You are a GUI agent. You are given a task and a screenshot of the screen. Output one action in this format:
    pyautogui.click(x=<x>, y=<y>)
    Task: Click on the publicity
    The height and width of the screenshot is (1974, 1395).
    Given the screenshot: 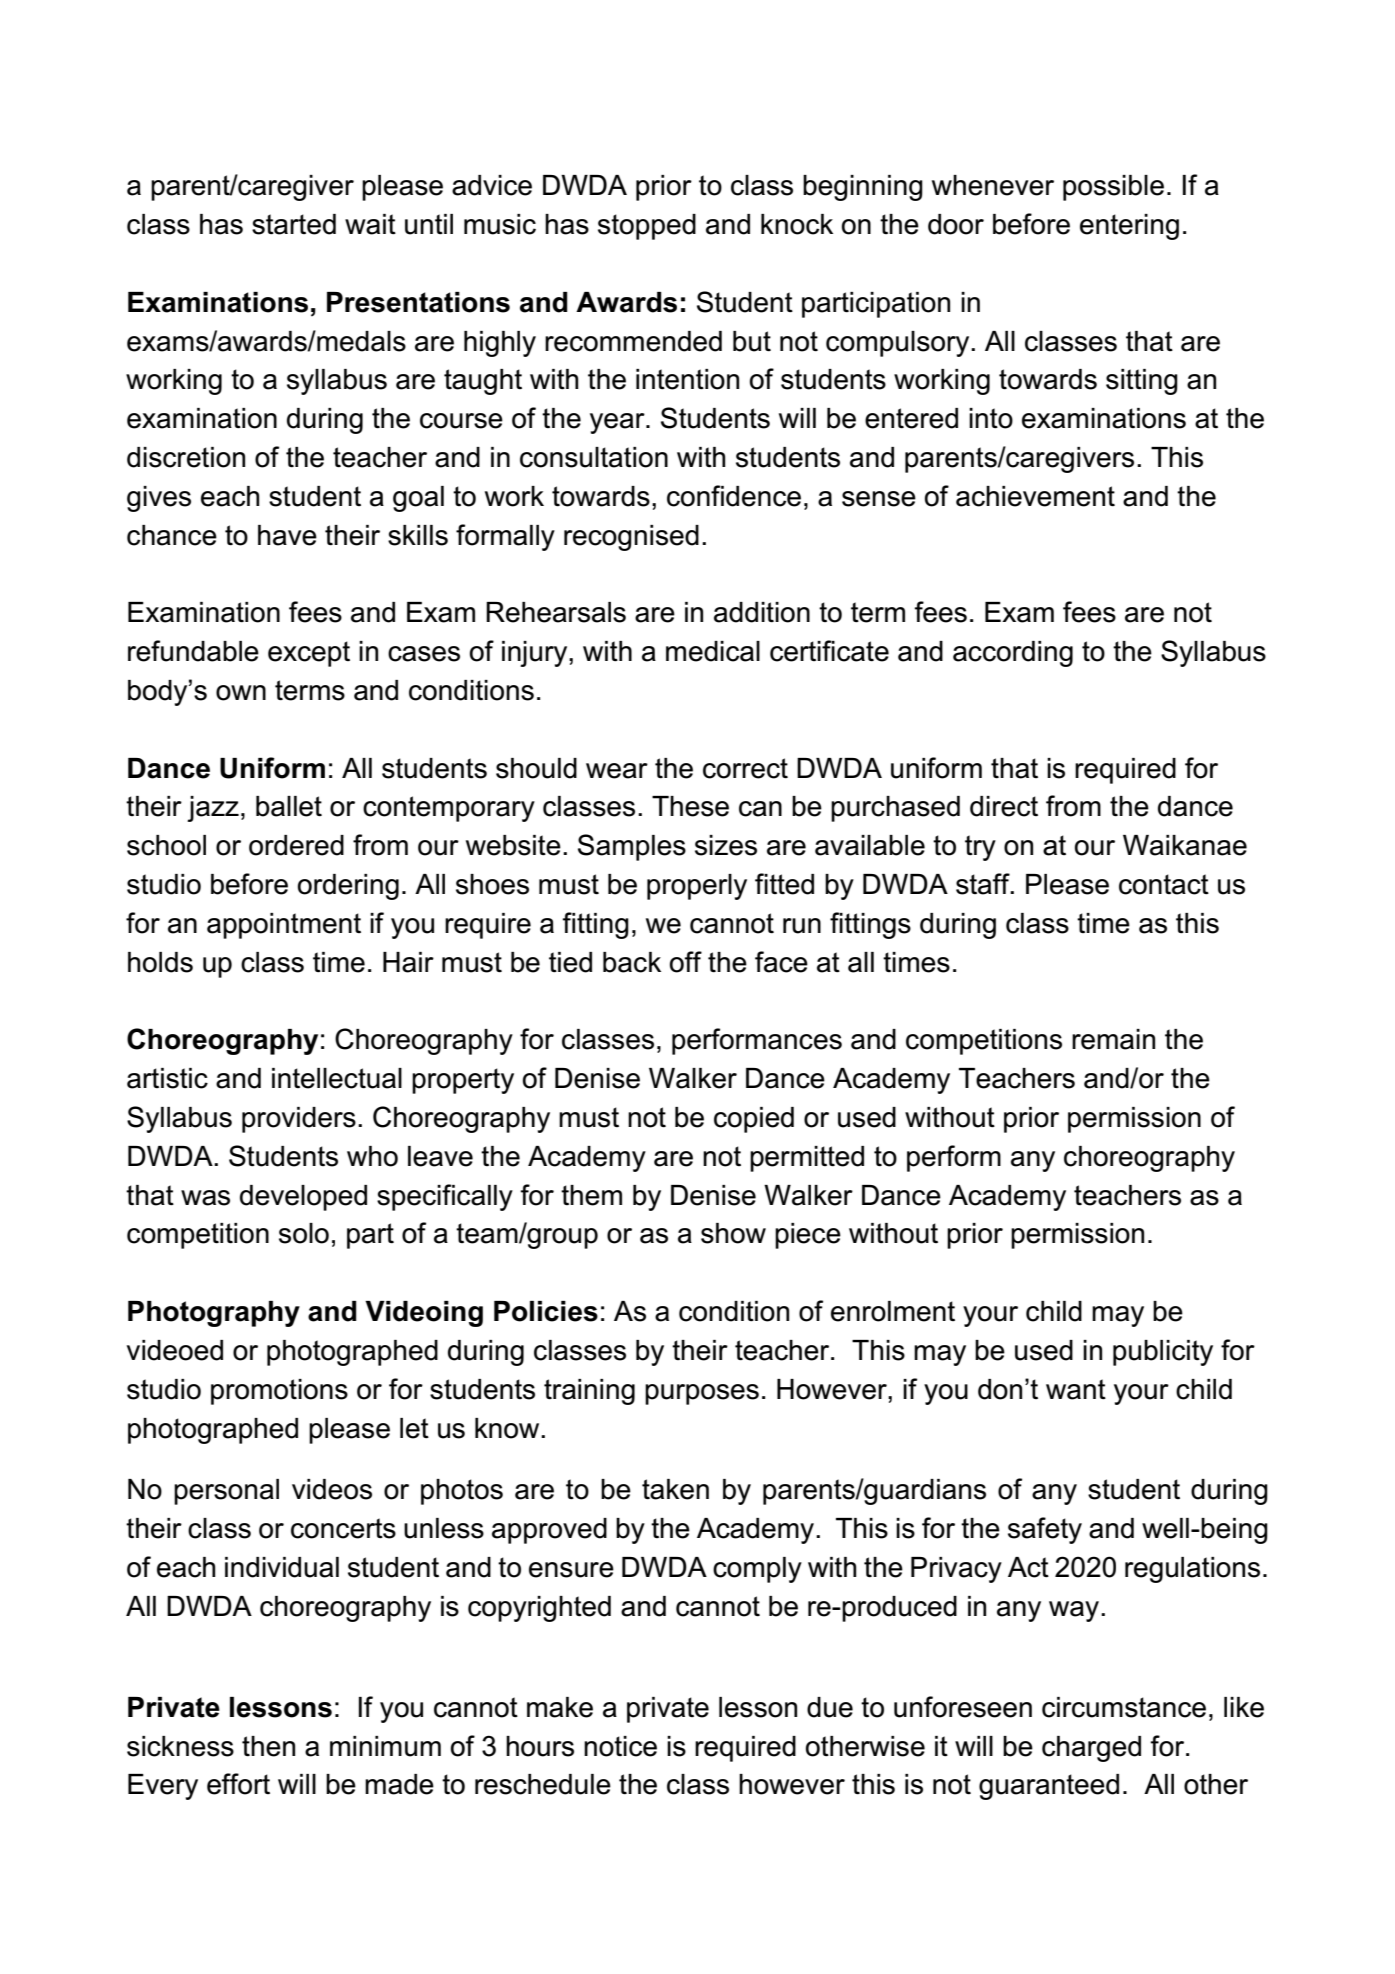 What is the action you would take?
    pyautogui.click(x=1163, y=1353)
